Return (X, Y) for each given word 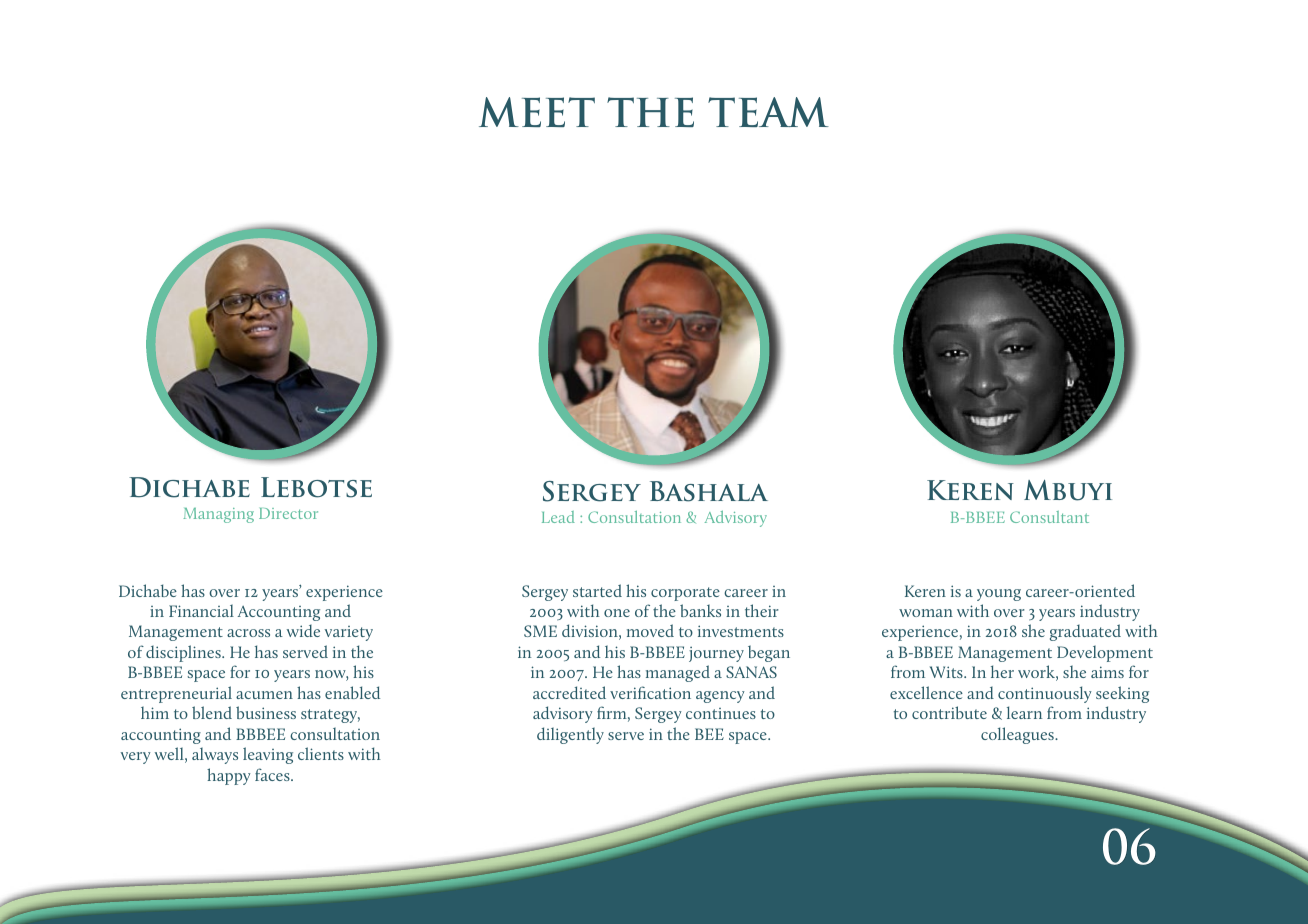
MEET (537, 112)
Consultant (1049, 517)
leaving (268, 755)
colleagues (1018, 735)
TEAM (768, 112)
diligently (570, 735)
